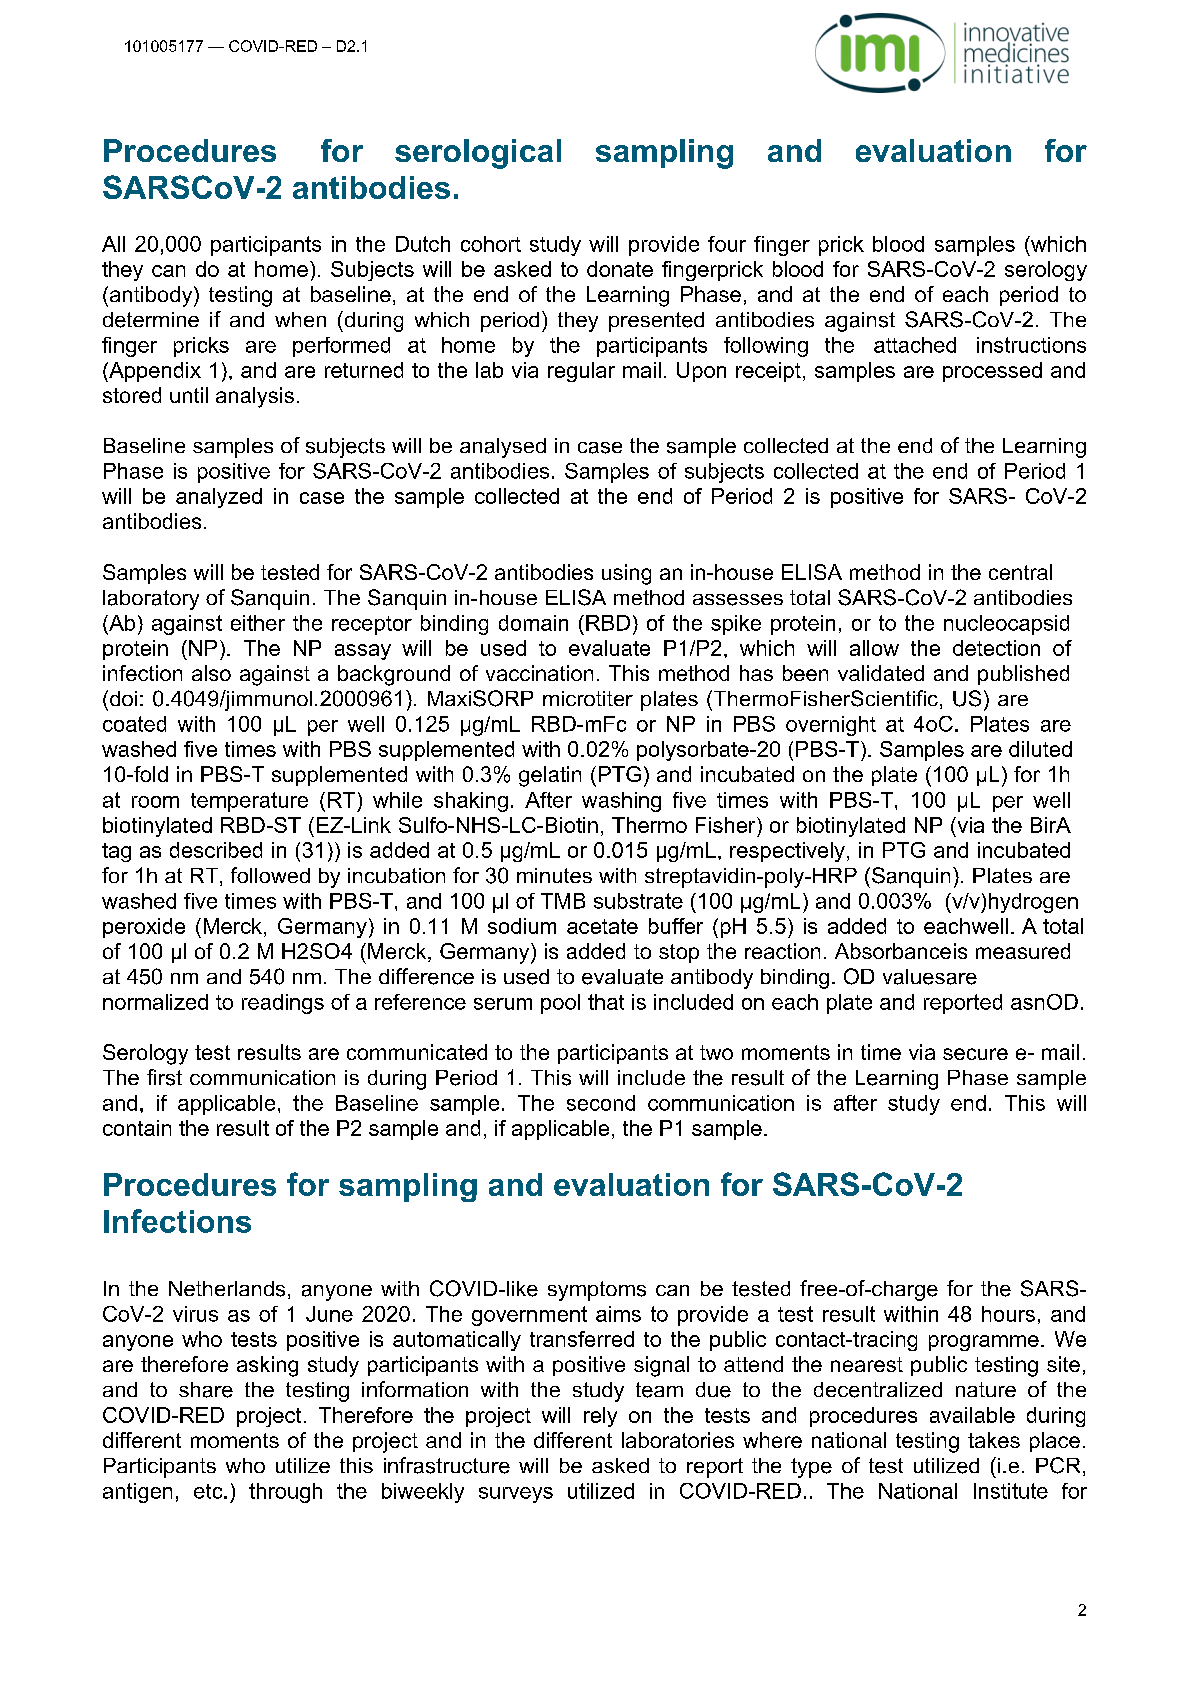  I want to click on attached, so click(915, 345).
